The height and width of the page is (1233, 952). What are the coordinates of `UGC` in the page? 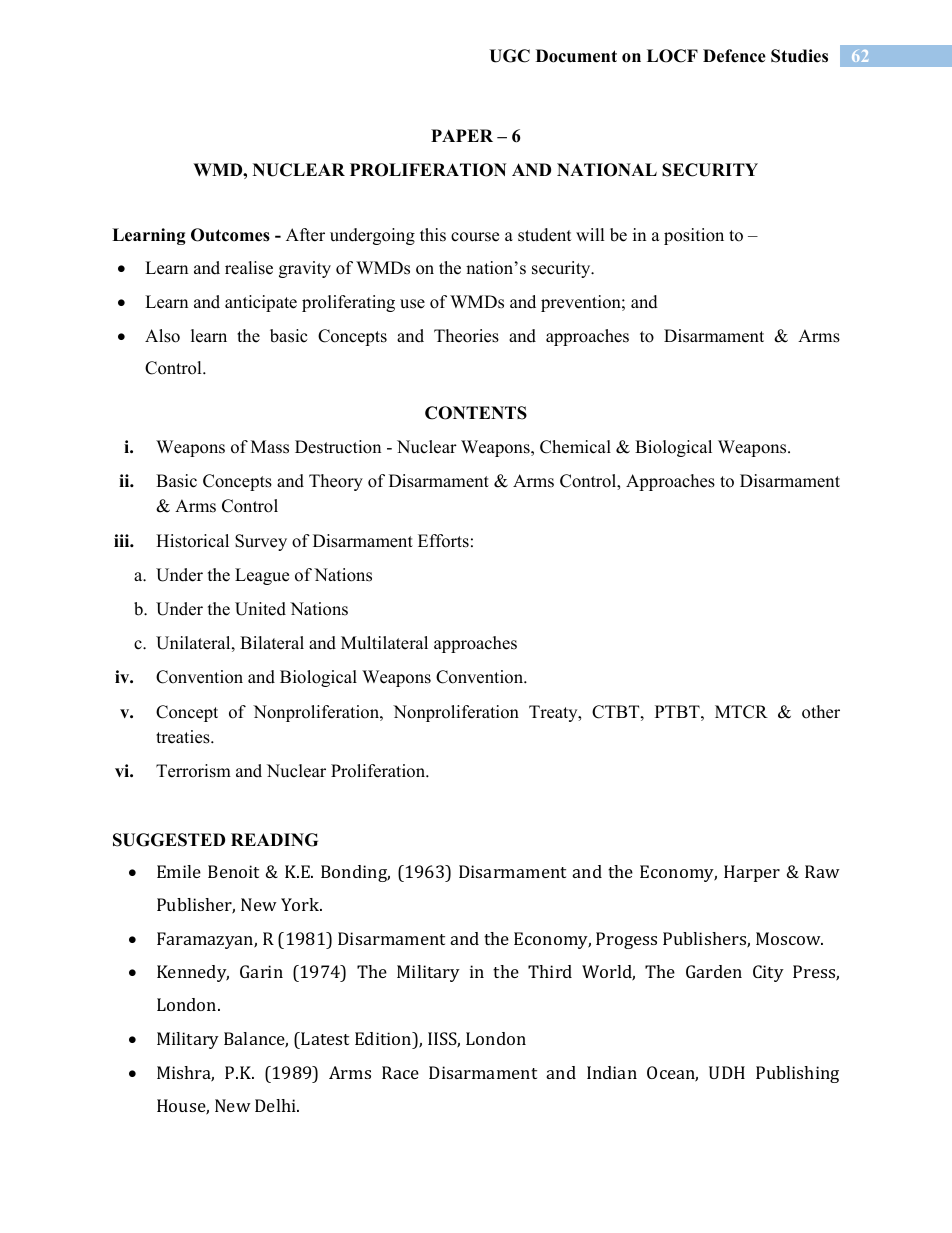 It's located at (509, 56).
